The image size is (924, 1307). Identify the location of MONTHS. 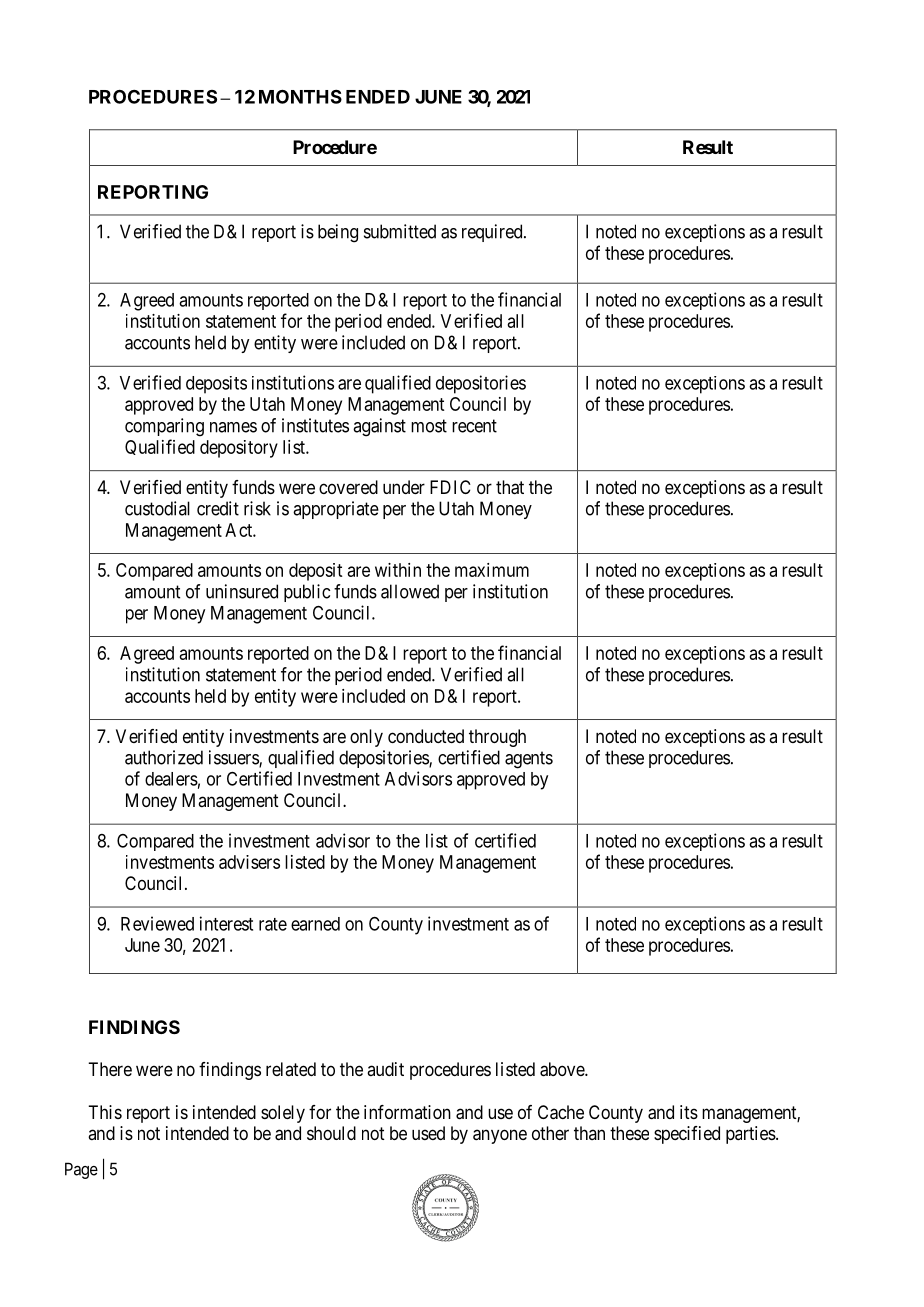
(300, 97).
